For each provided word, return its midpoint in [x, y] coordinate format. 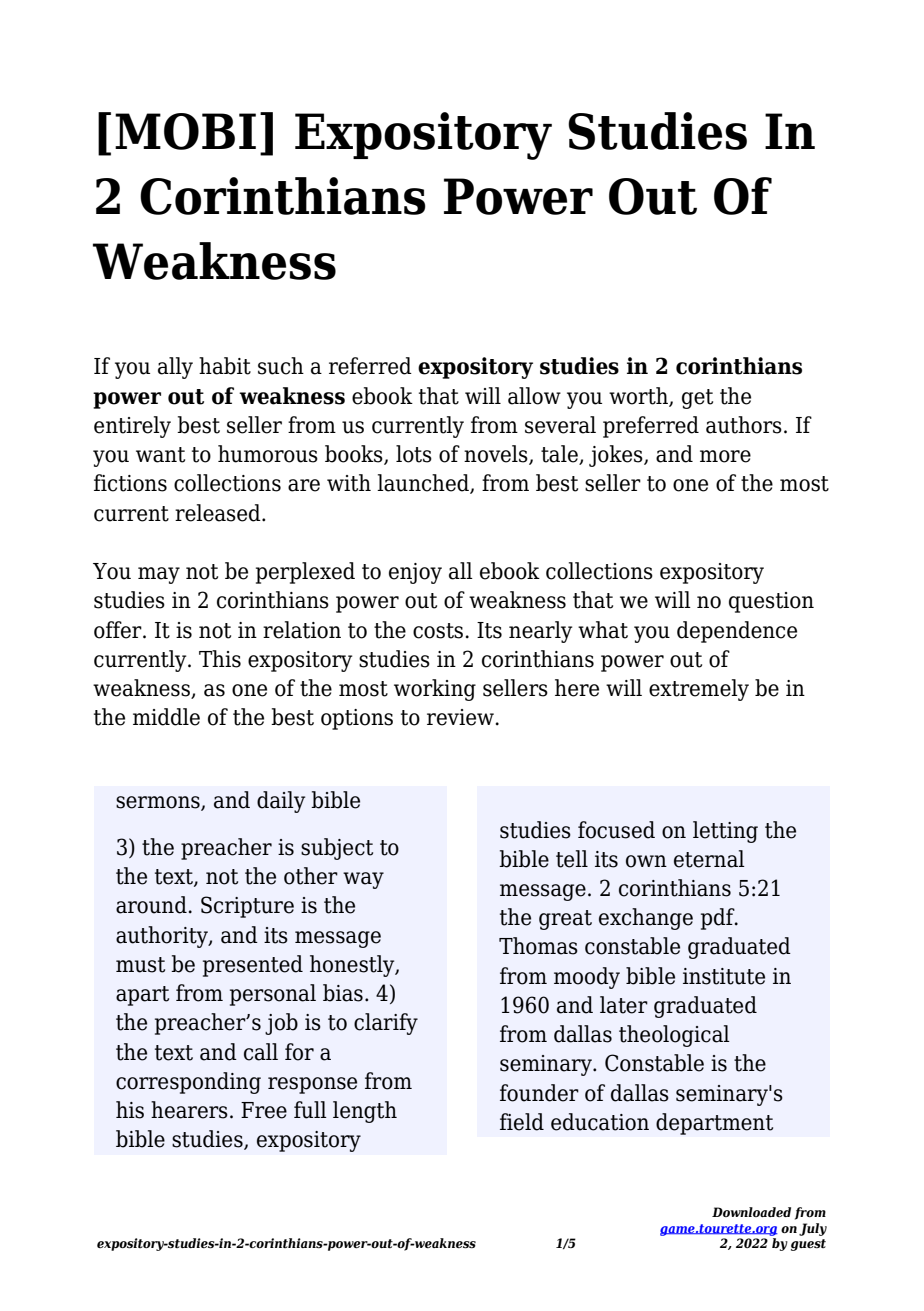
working [435, 690]
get [697, 399]
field [522, 1122]
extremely [699, 690]
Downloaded [751, 1212]
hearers [189, 1110]
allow [534, 396]
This [220, 659]
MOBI [185, 131]
